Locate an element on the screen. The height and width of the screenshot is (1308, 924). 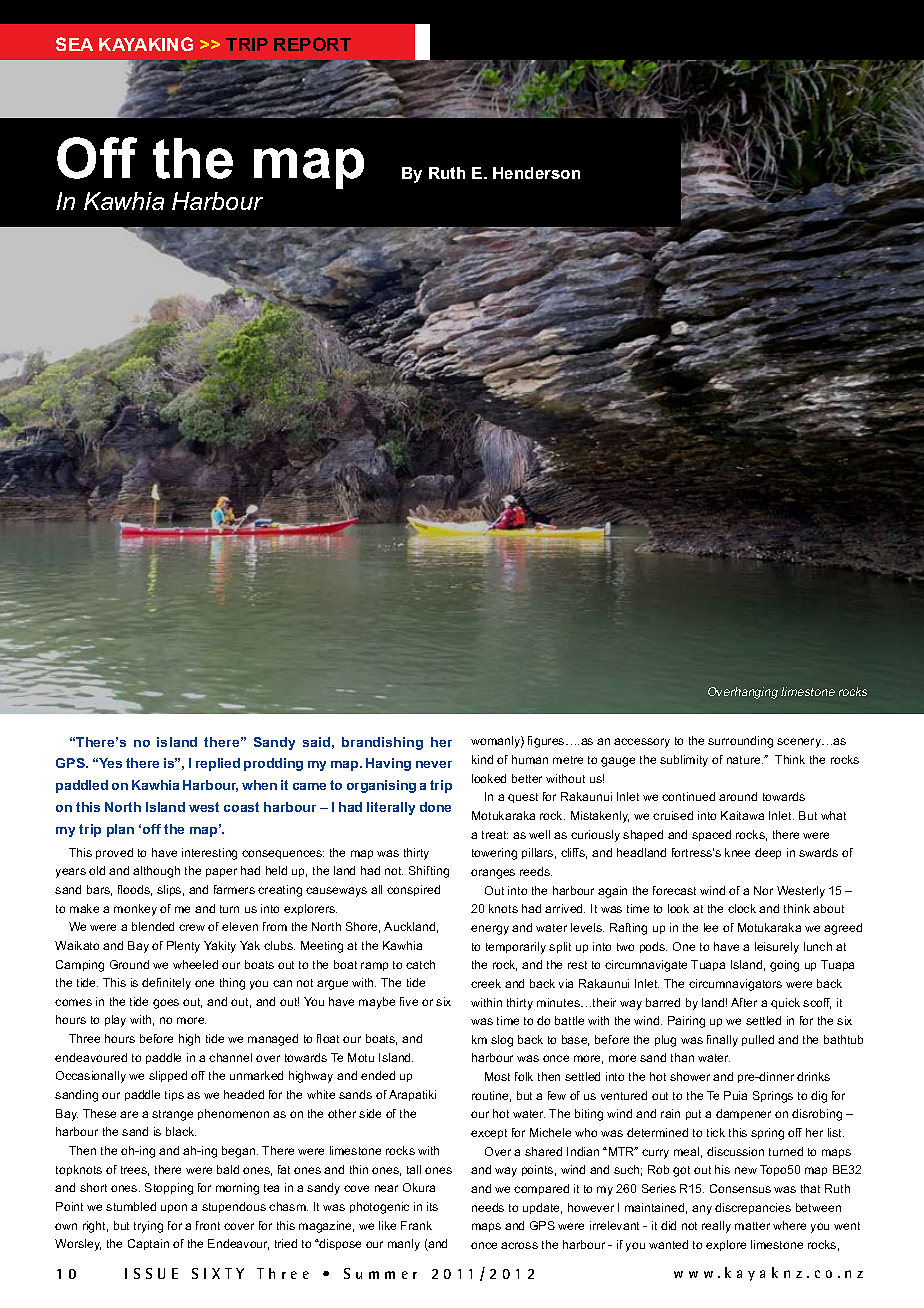
discrepancies is located at coordinates (753, 1208).
